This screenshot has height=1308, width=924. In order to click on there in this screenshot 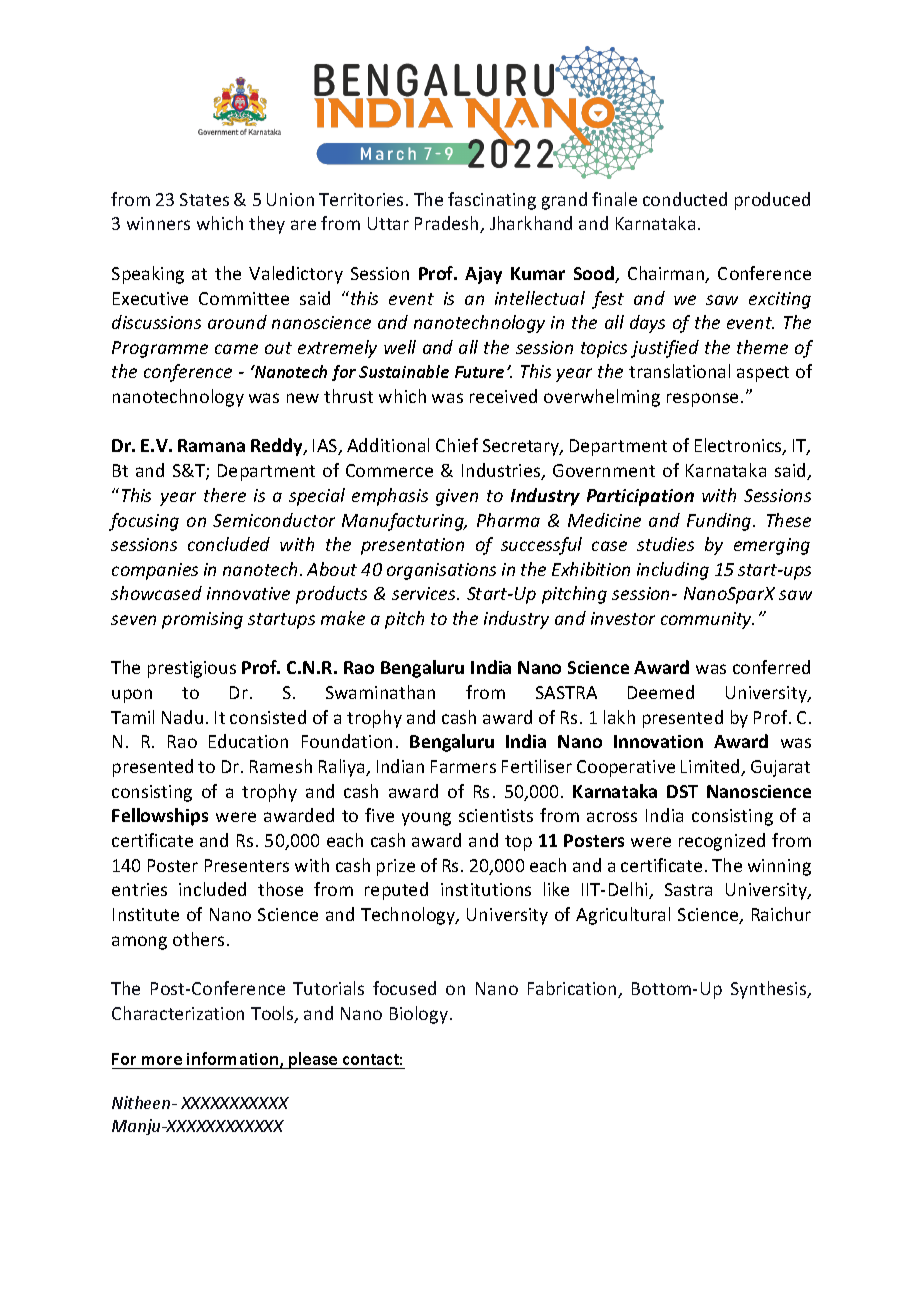, I will do `click(225, 495)`.
